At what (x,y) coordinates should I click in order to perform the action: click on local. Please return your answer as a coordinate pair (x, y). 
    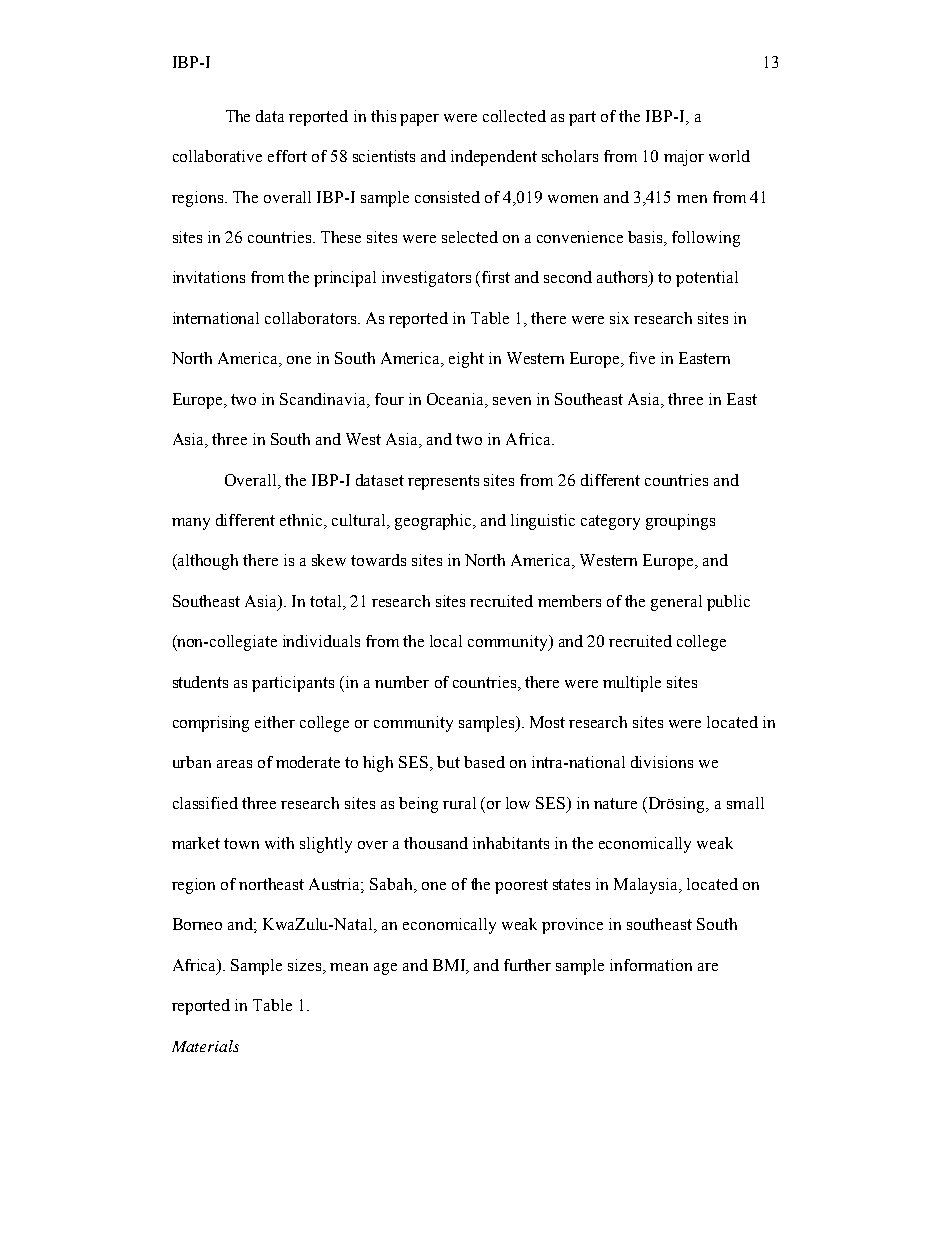
    Looking at the image, I should click on (446, 641).
